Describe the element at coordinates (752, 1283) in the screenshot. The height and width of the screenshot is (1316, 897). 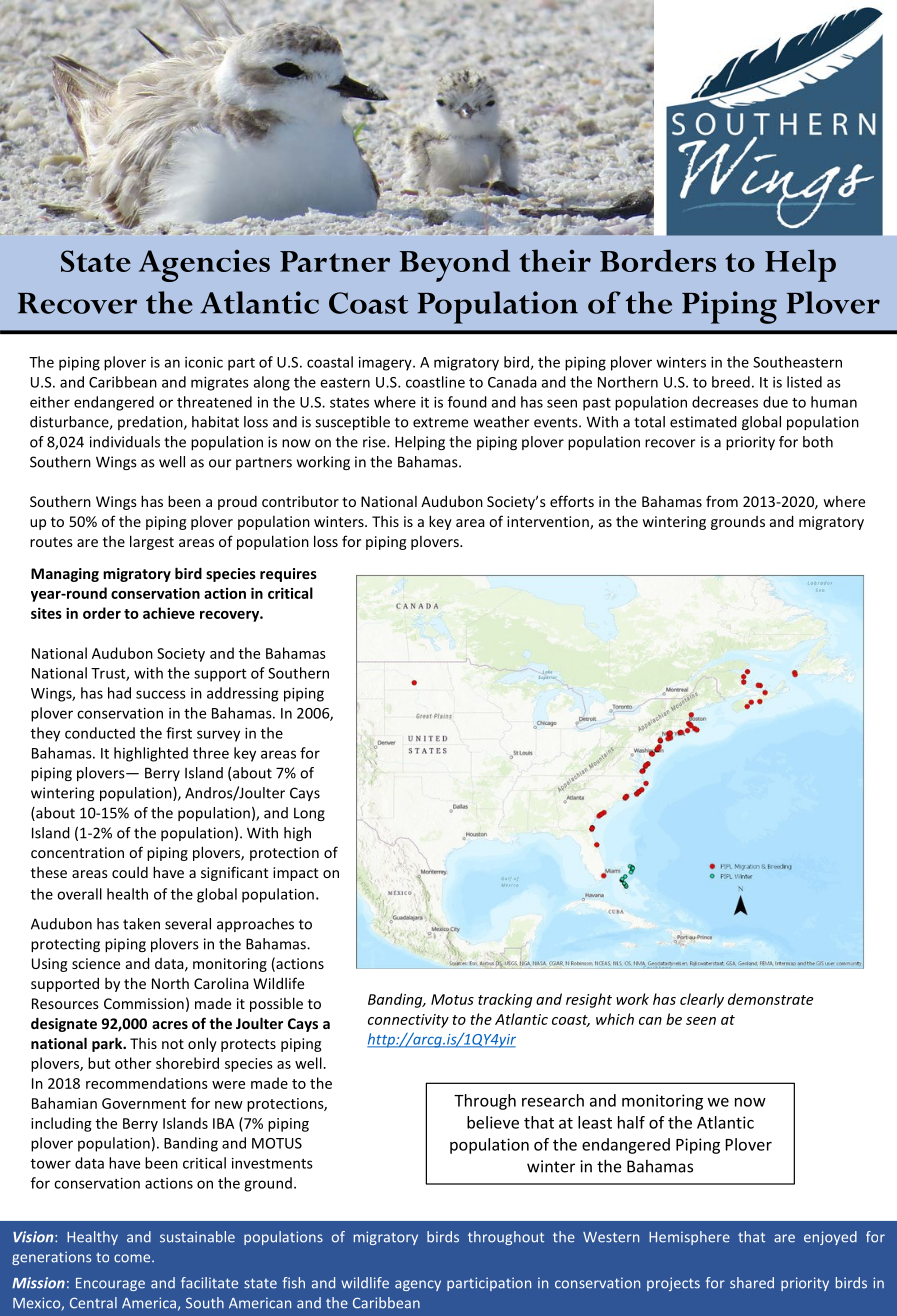
I see `shared` at that location.
